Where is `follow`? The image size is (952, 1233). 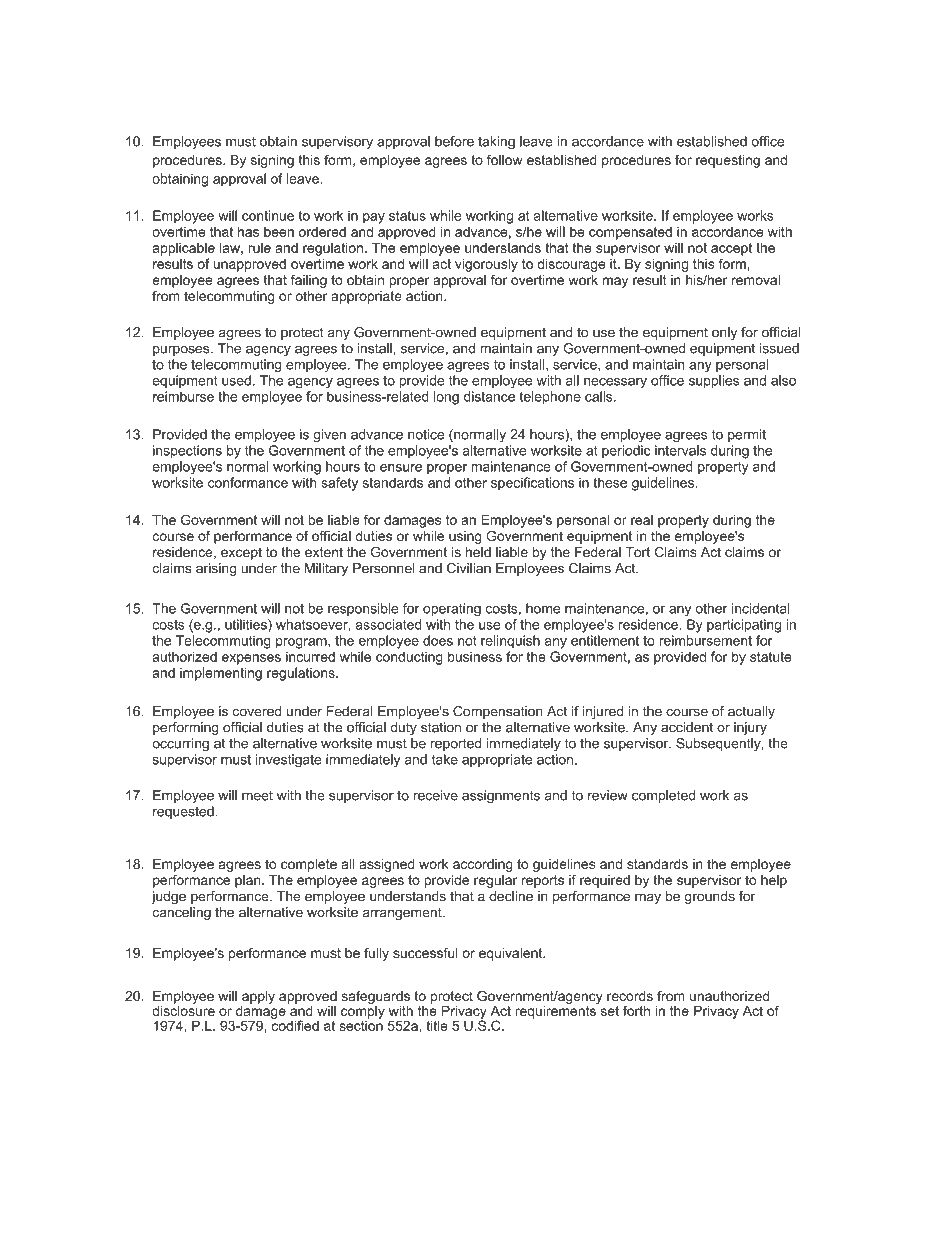
follow is located at coordinates (505, 159).
